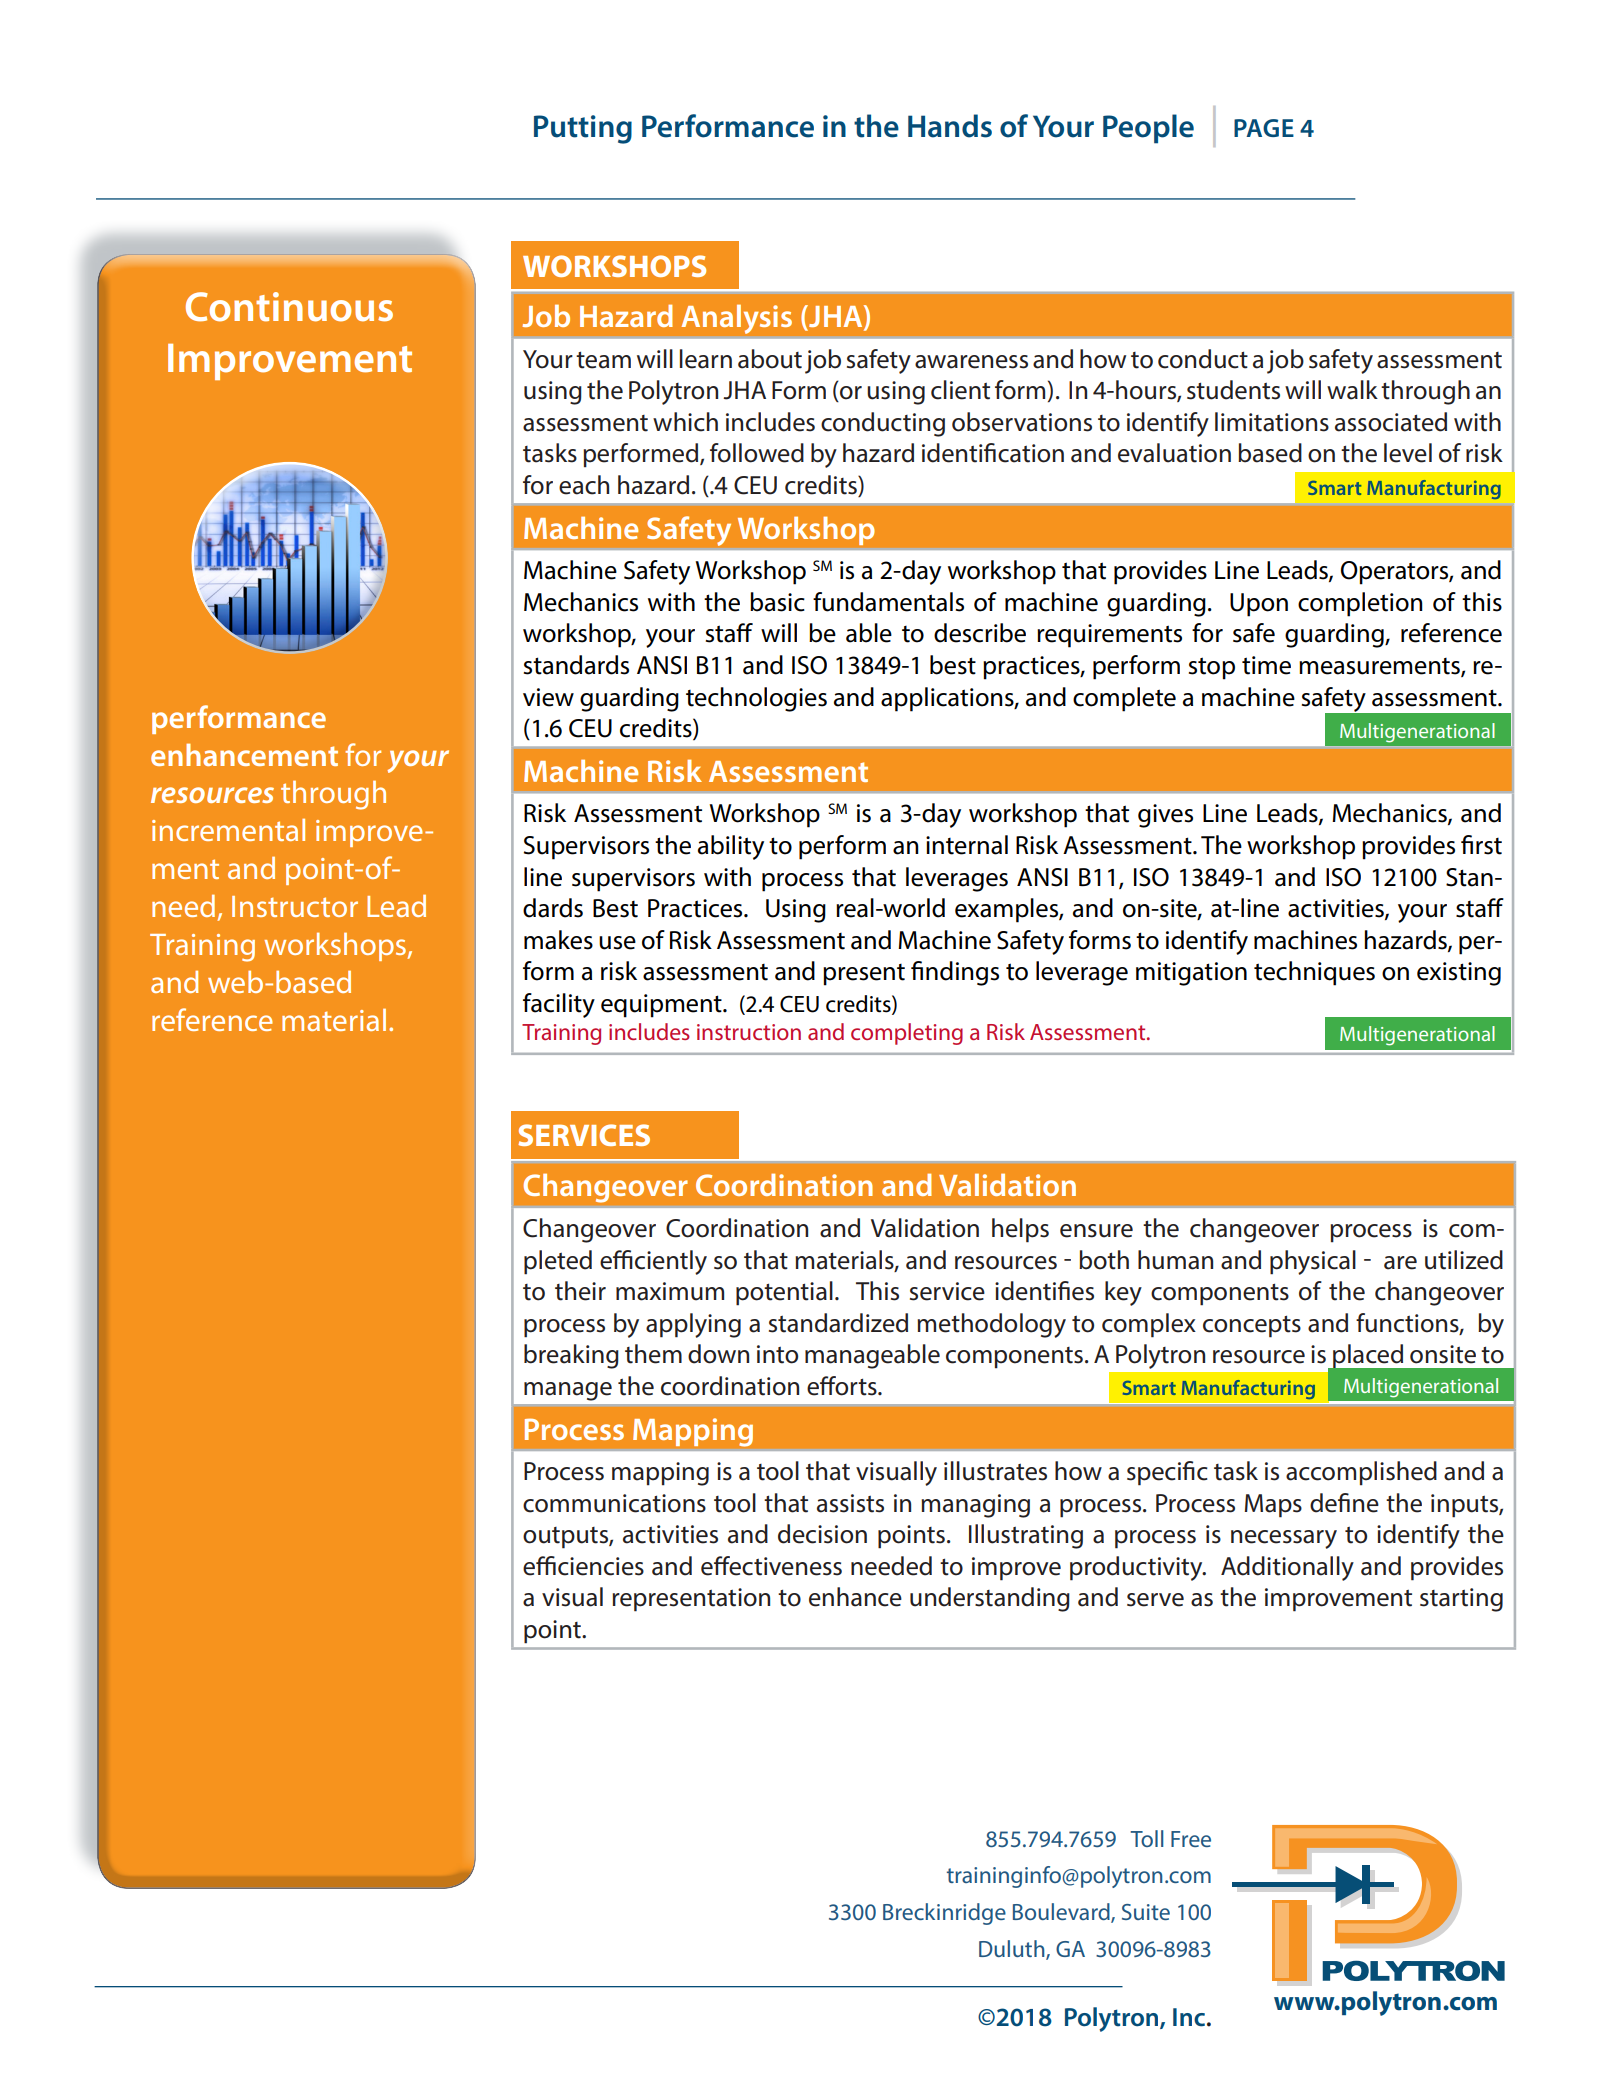 This page has height=2082, width=1609. Describe the element at coordinates (950, 126) in the page. I see `Hands` at that location.
